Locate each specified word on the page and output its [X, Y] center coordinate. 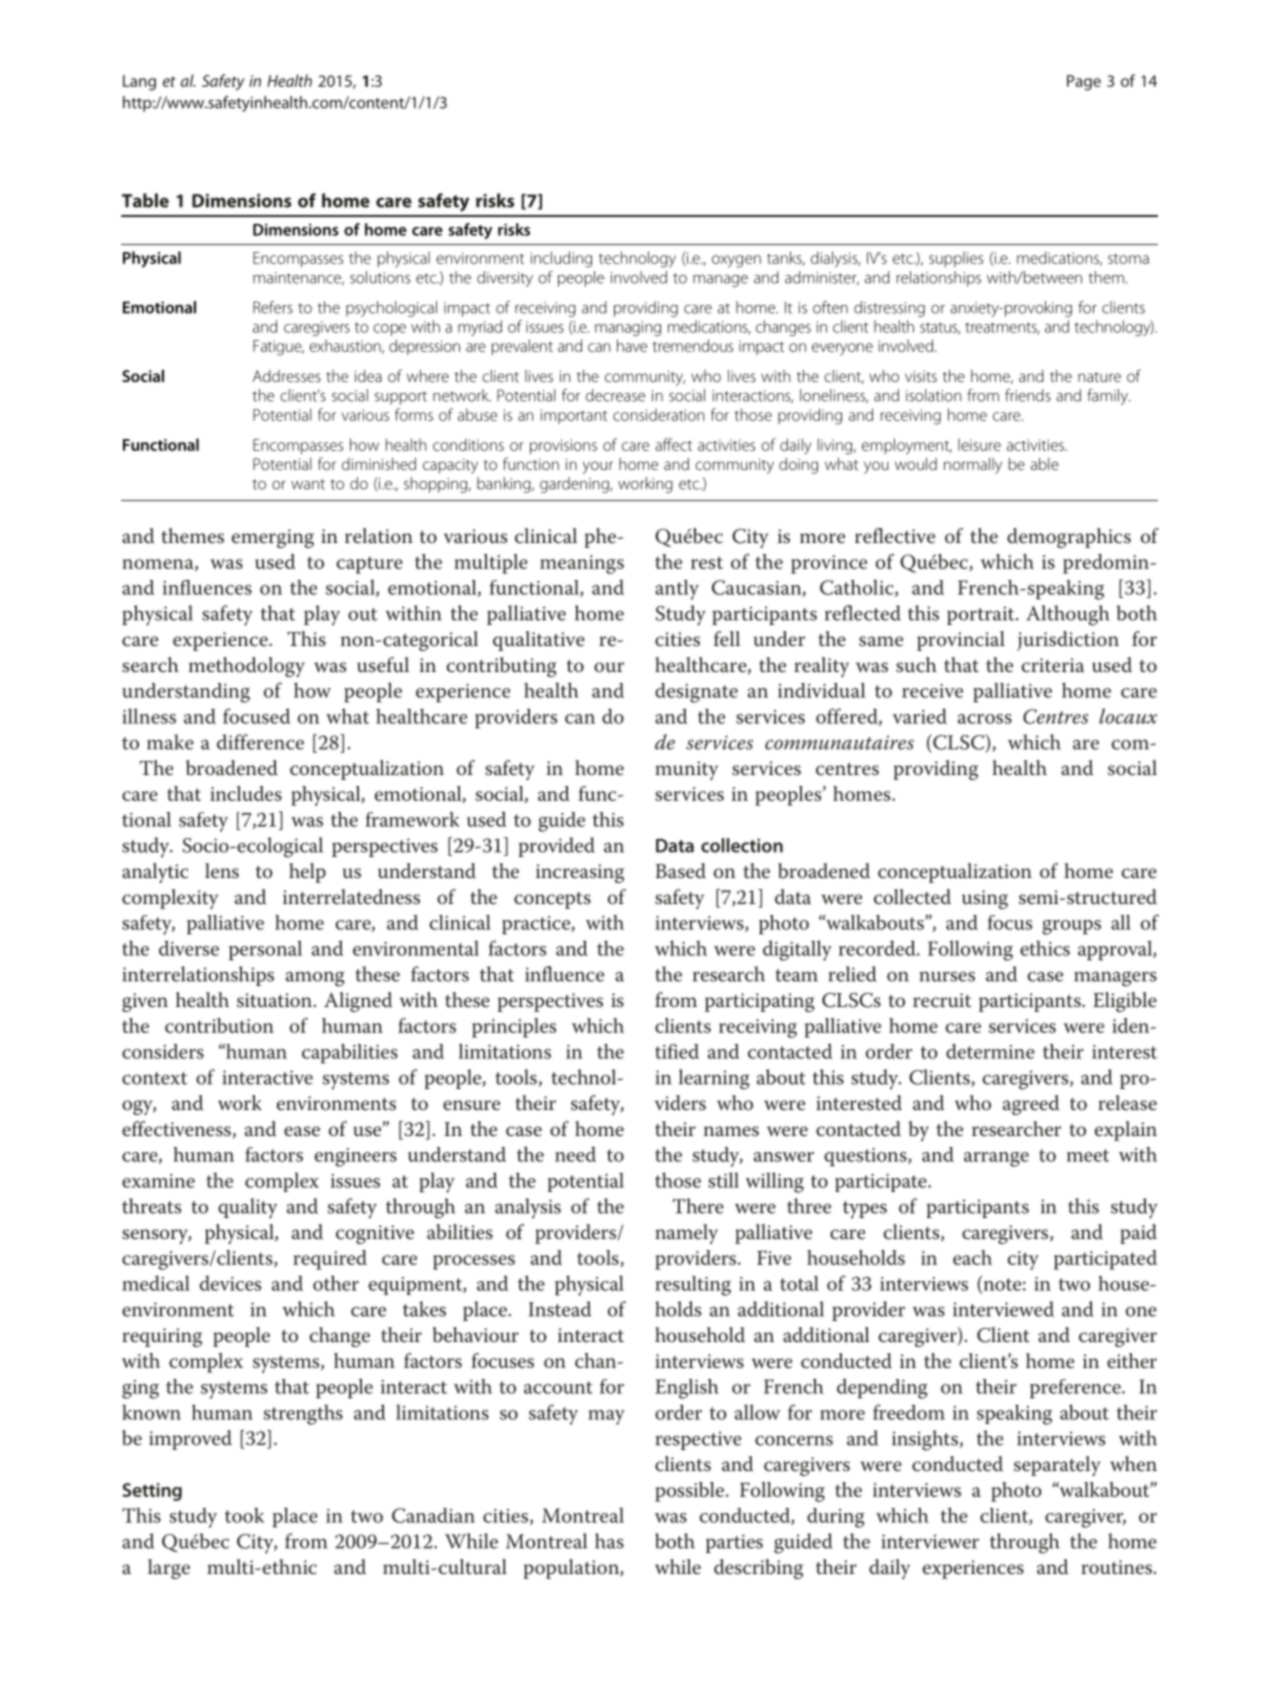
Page [1084, 83]
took [244, 1515]
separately [1057, 1466]
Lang [139, 83]
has [609, 1541]
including [561, 259]
